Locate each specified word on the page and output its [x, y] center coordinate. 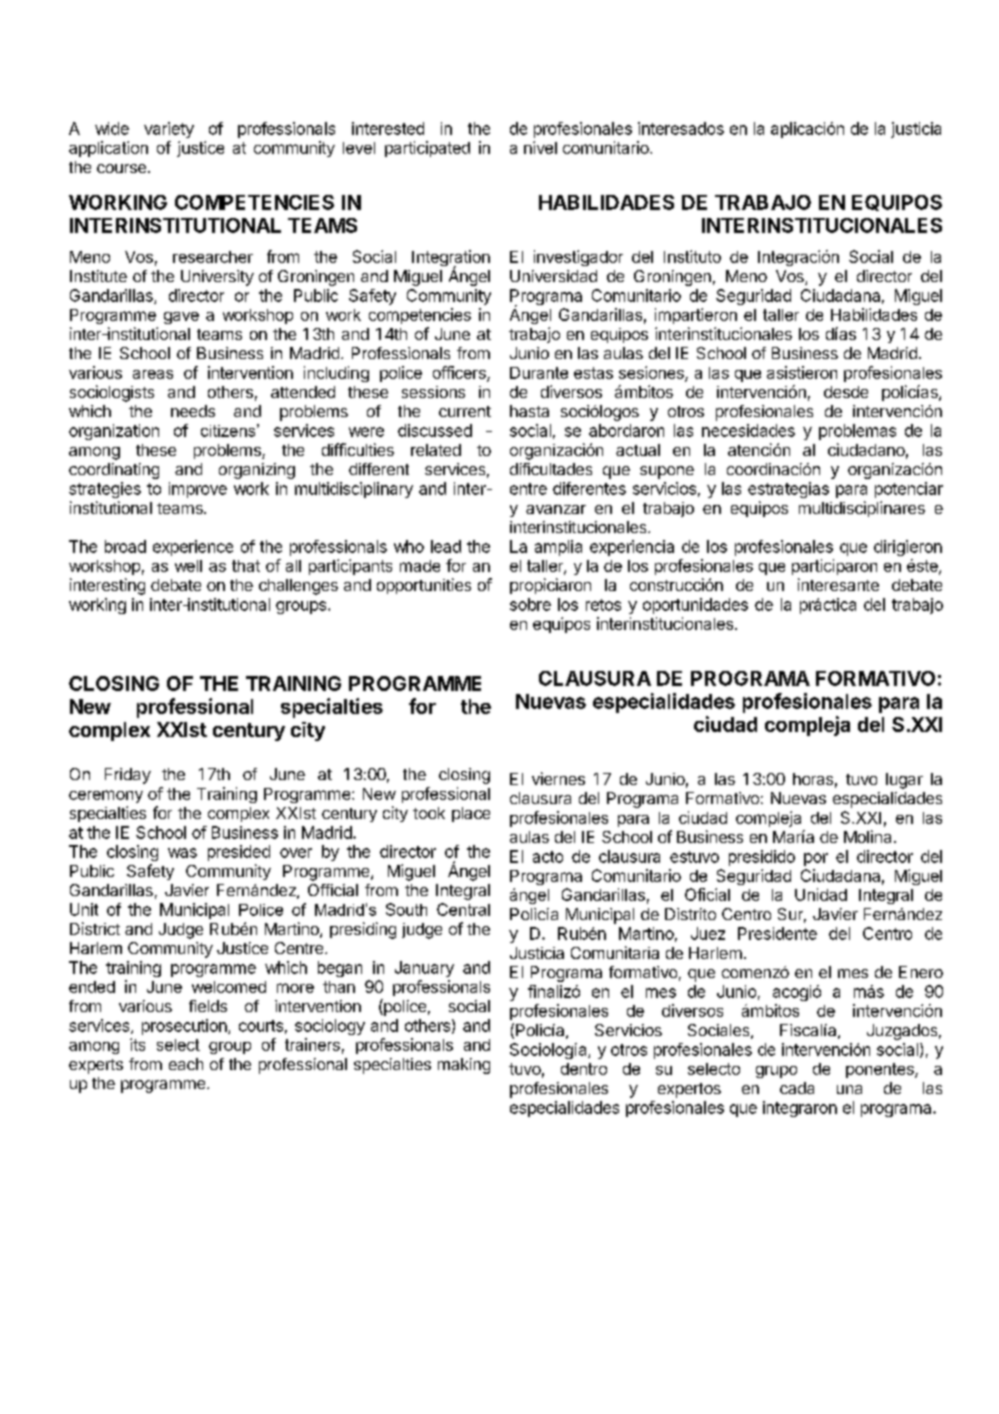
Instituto [692, 256]
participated [427, 149]
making [464, 1066]
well [188, 566]
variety [169, 130]
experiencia [632, 548]
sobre [530, 604]
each [186, 1064]
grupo [776, 1072]
